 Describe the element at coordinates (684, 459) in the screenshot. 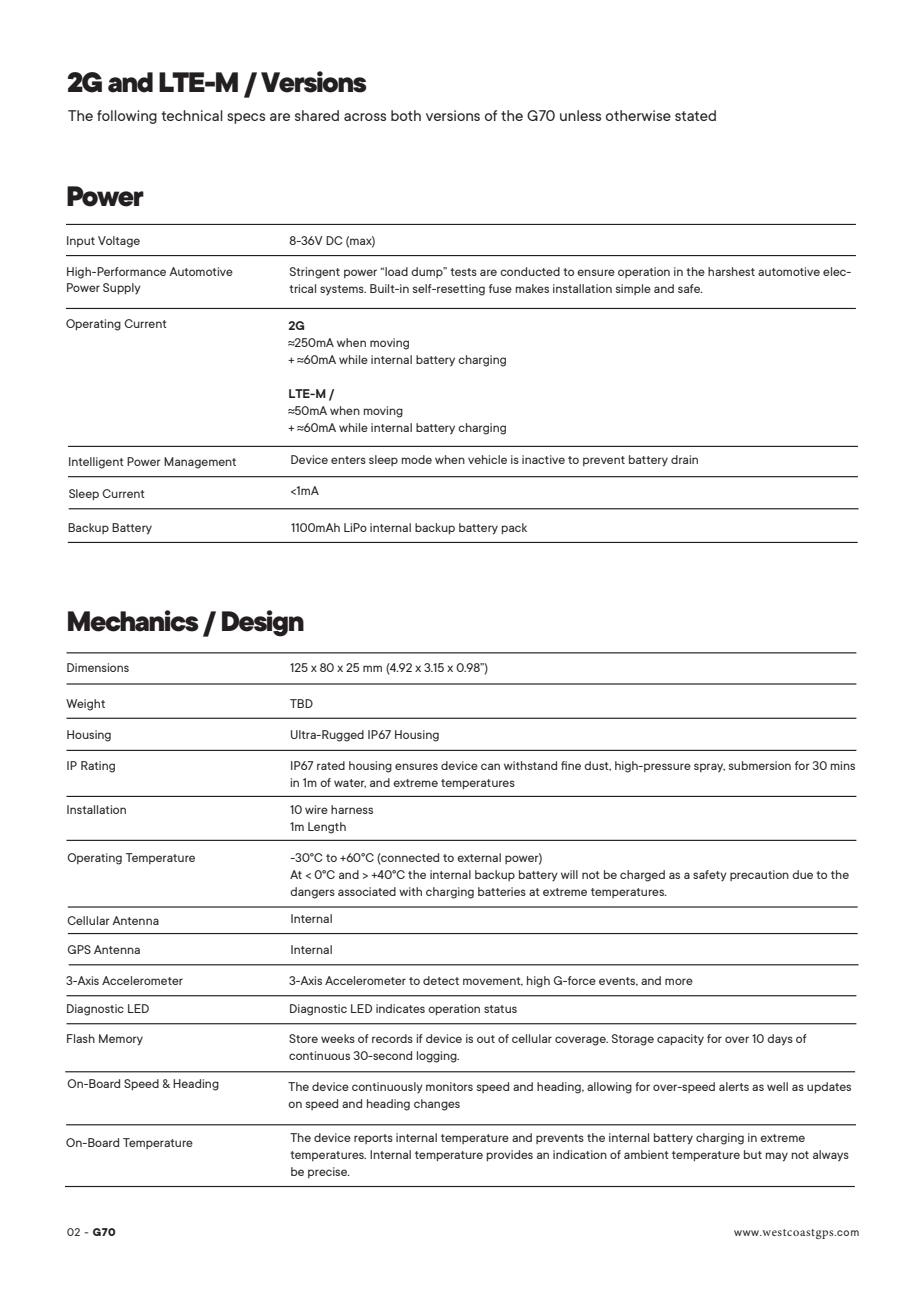

I see `drain` at that location.
